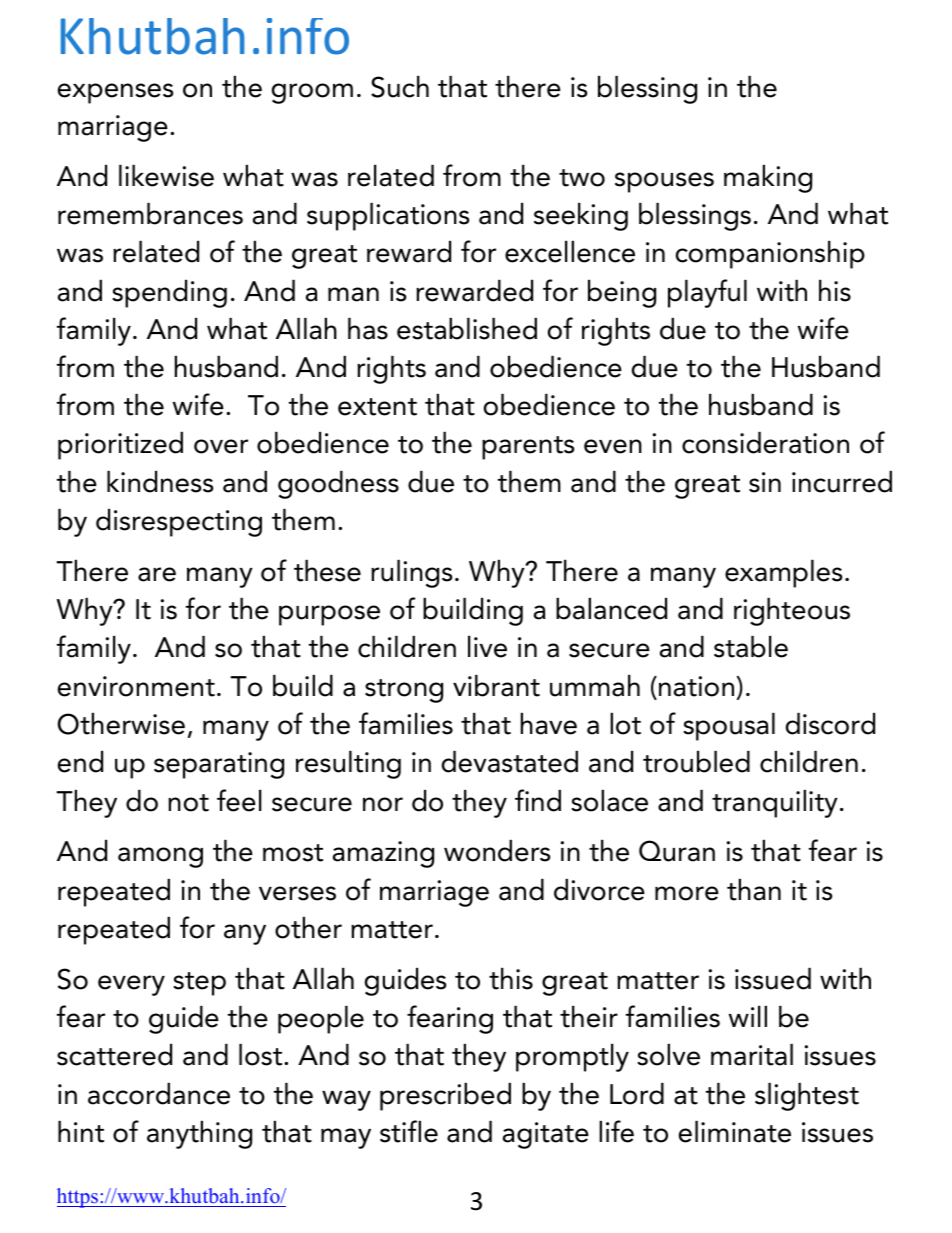  I want to click on live, so click(487, 647).
